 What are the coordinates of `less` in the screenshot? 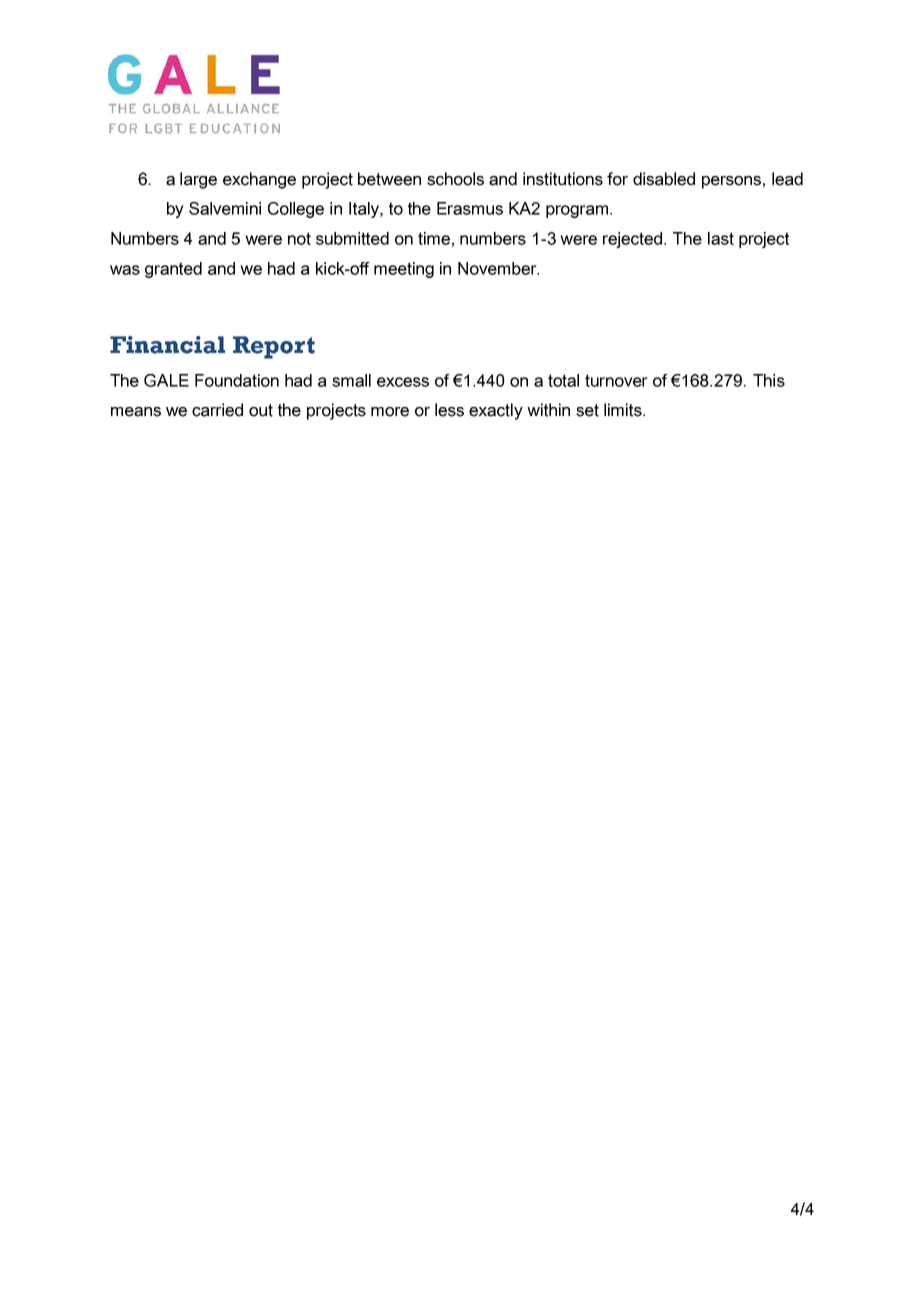 It's located at (449, 410).
